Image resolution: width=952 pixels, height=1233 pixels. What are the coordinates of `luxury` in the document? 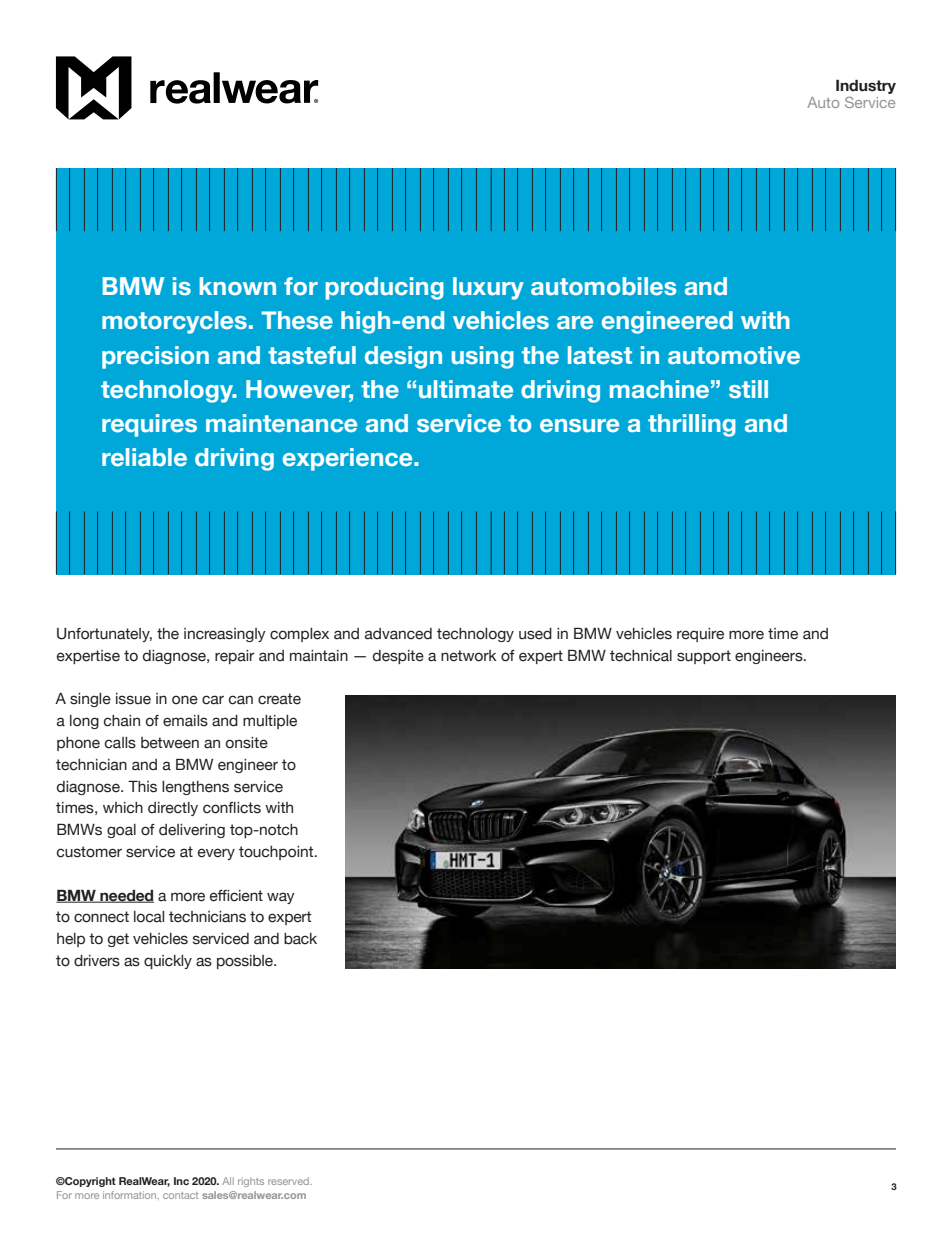 It's located at (488, 288).
